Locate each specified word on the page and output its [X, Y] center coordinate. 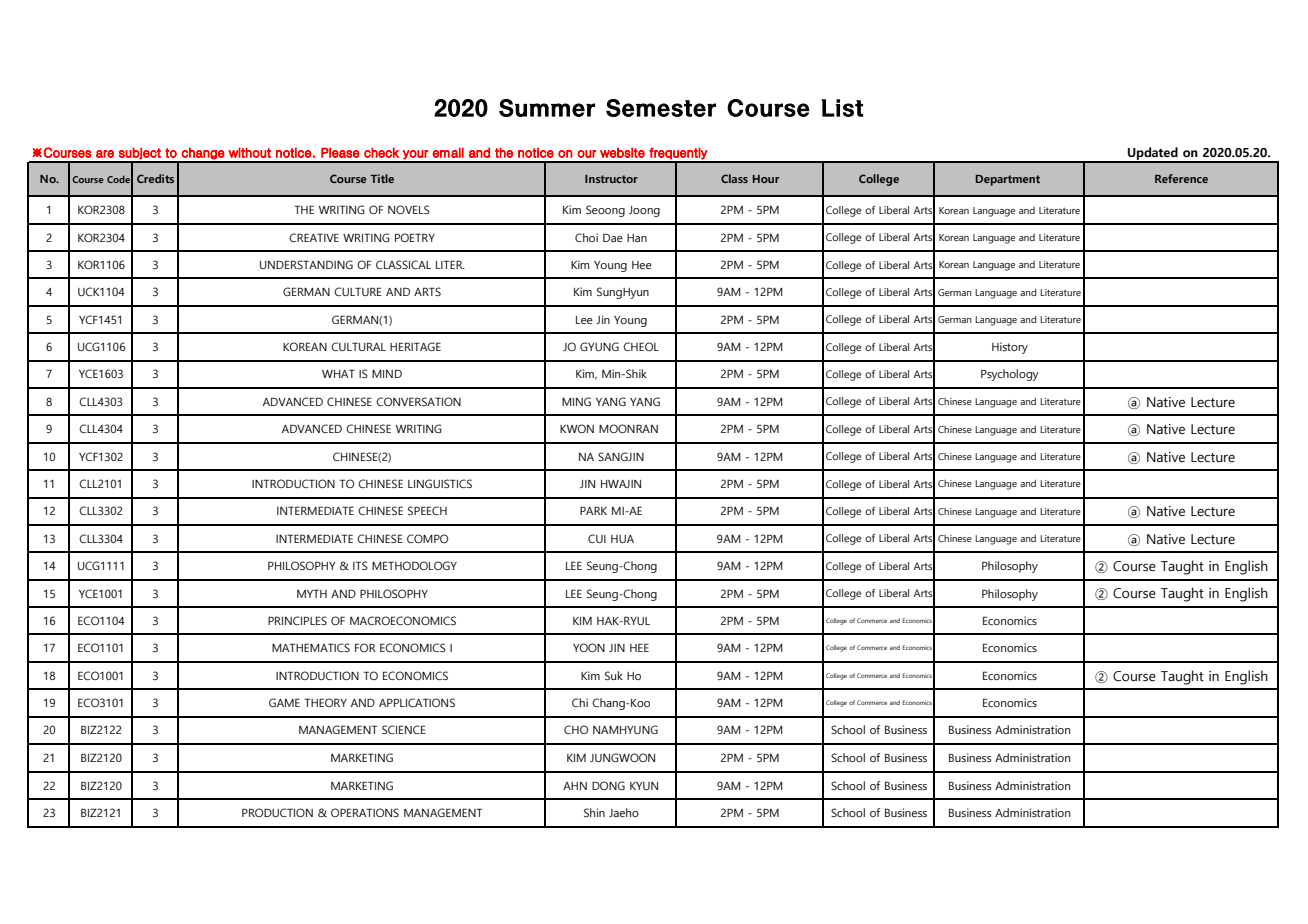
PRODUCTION [277, 812]
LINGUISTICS [440, 483]
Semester [661, 108]
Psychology [1010, 375]
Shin [594, 812]
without [250, 152]
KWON [577, 428]
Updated [1153, 155]
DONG [608, 785]
